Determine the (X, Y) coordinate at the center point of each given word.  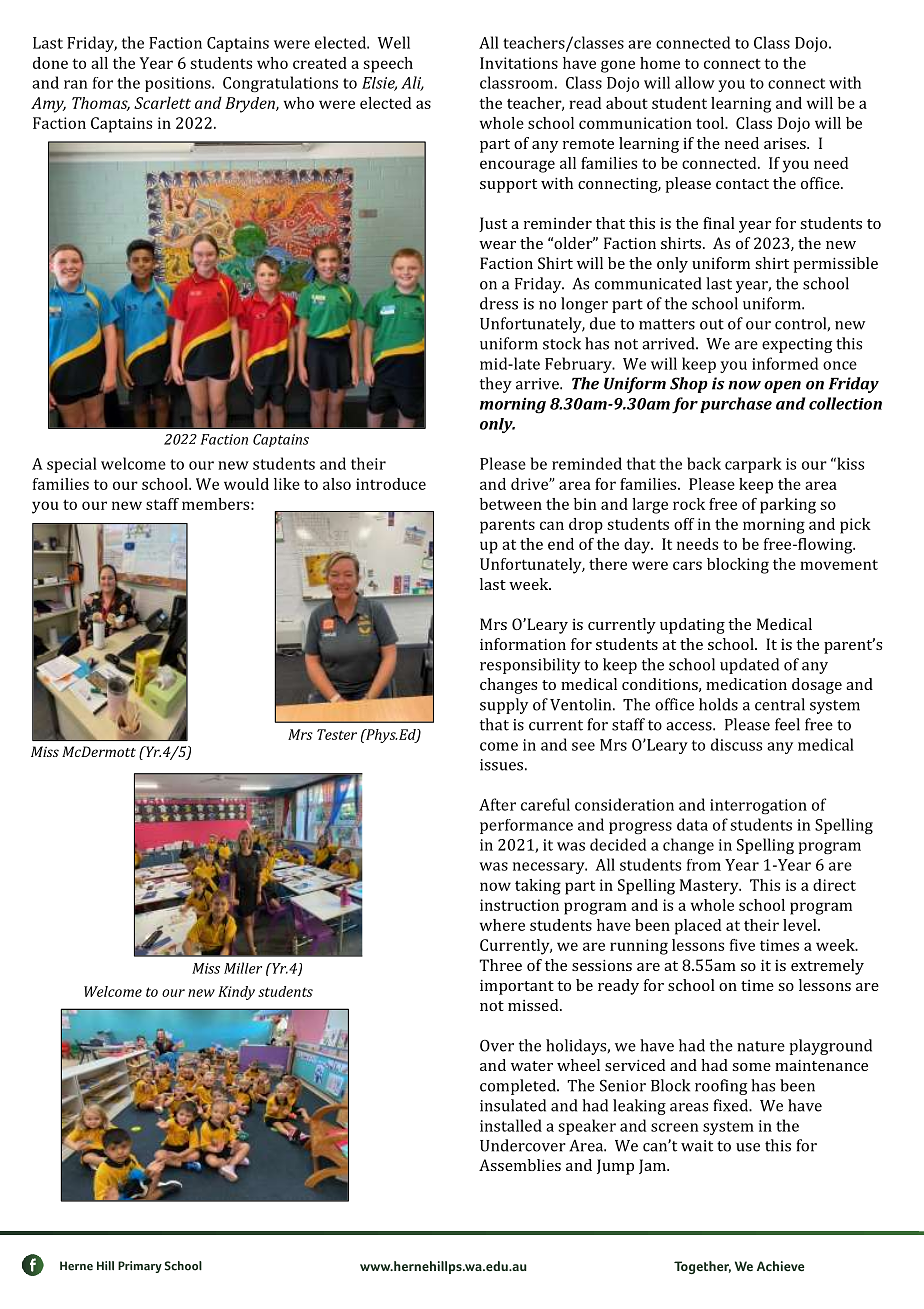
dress (499, 303)
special (72, 465)
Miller (243, 968)
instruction (519, 905)
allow (695, 82)
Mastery (710, 887)
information (523, 644)
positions (179, 84)
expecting (797, 345)
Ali (412, 83)
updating (692, 626)
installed (511, 1125)
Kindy (236, 993)
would (246, 484)
